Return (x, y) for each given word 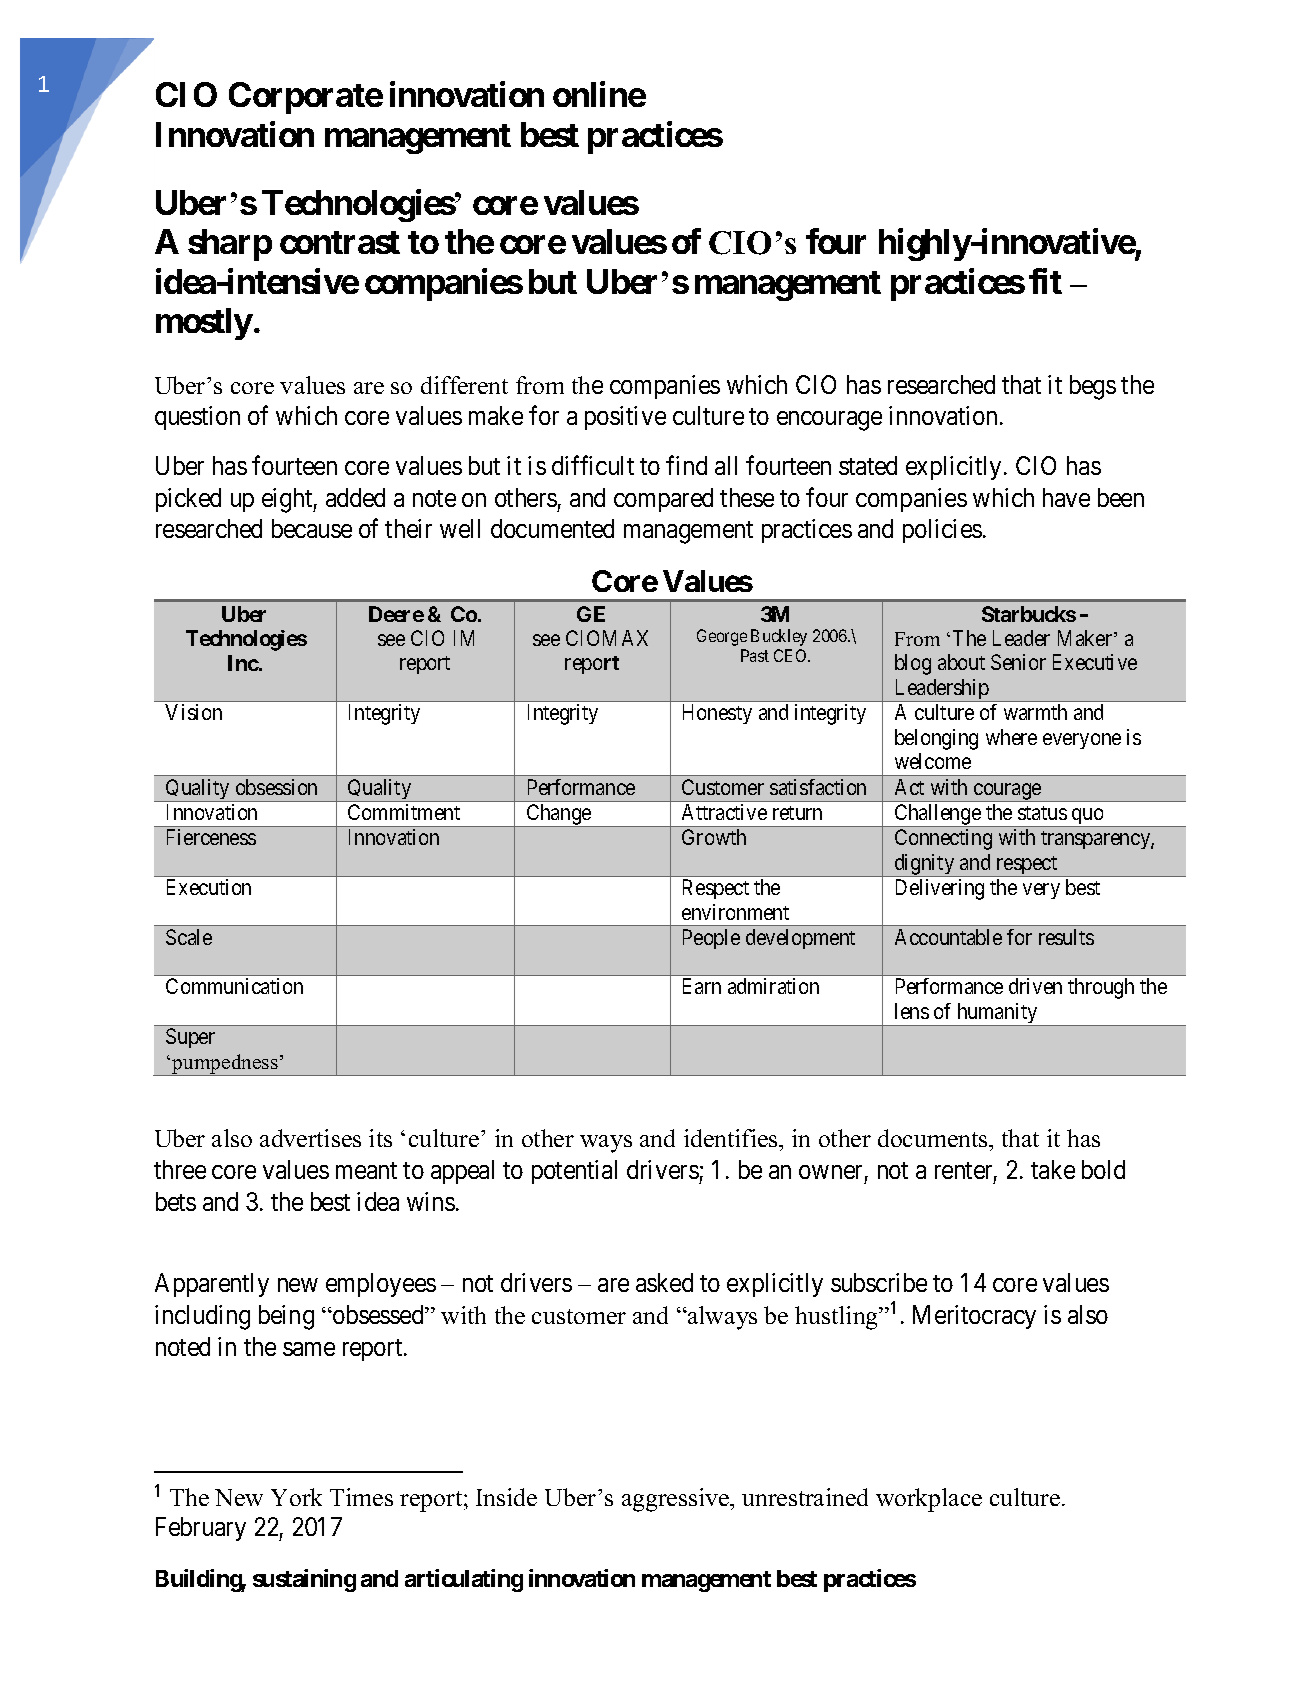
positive (625, 418)
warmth (1035, 712)
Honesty (717, 714)
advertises (310, 1138)
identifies (732, 1138)
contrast (340, 242)
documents (934, 1138)
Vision (193, 712)
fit (1045, 281)
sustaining (304, 1580)
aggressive (677, 1500)
